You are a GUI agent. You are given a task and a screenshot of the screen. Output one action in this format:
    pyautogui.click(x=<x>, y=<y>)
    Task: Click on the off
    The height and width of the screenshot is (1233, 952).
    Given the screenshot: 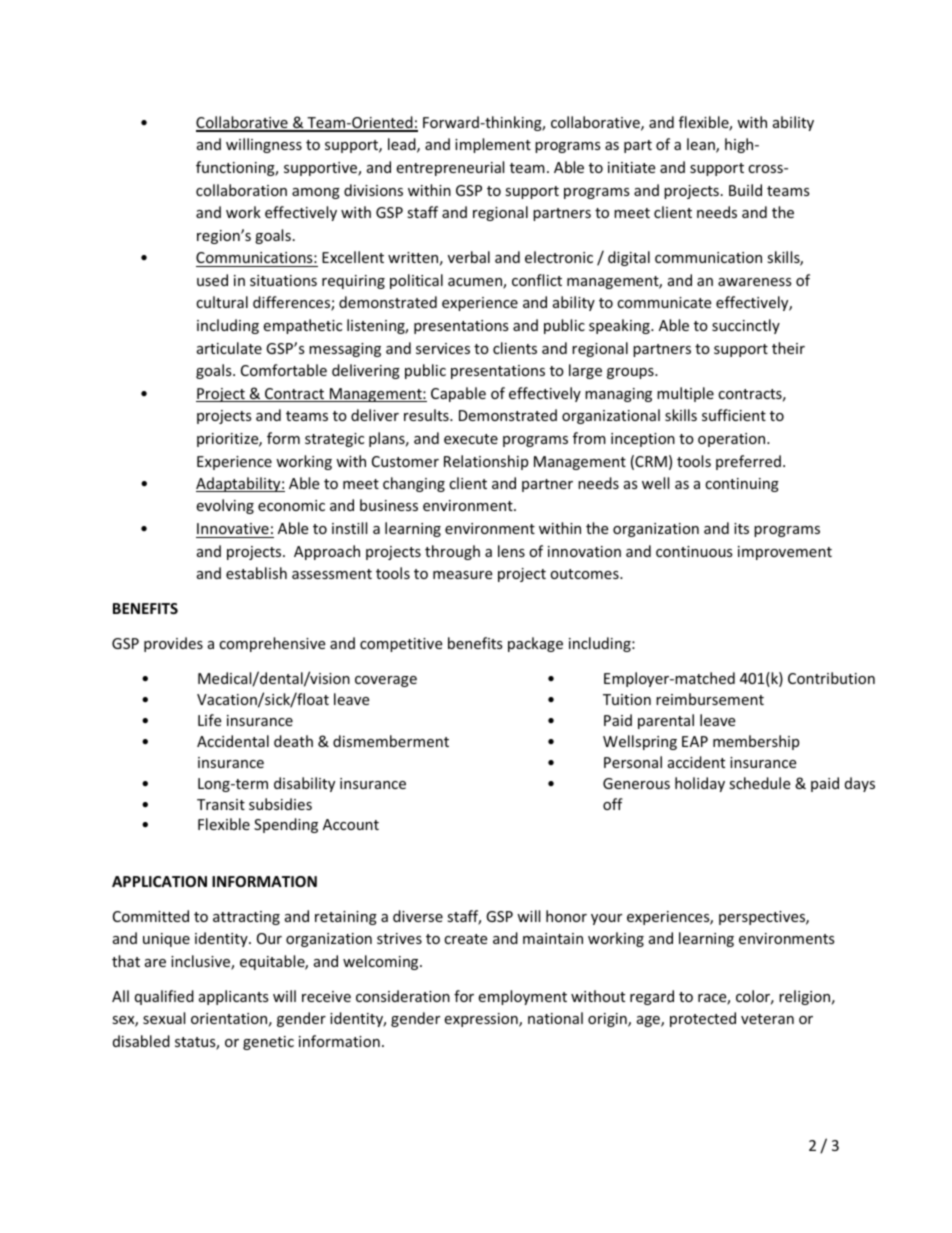 What is the action you would take?
    pyautogui.click(x=613, y=804)
